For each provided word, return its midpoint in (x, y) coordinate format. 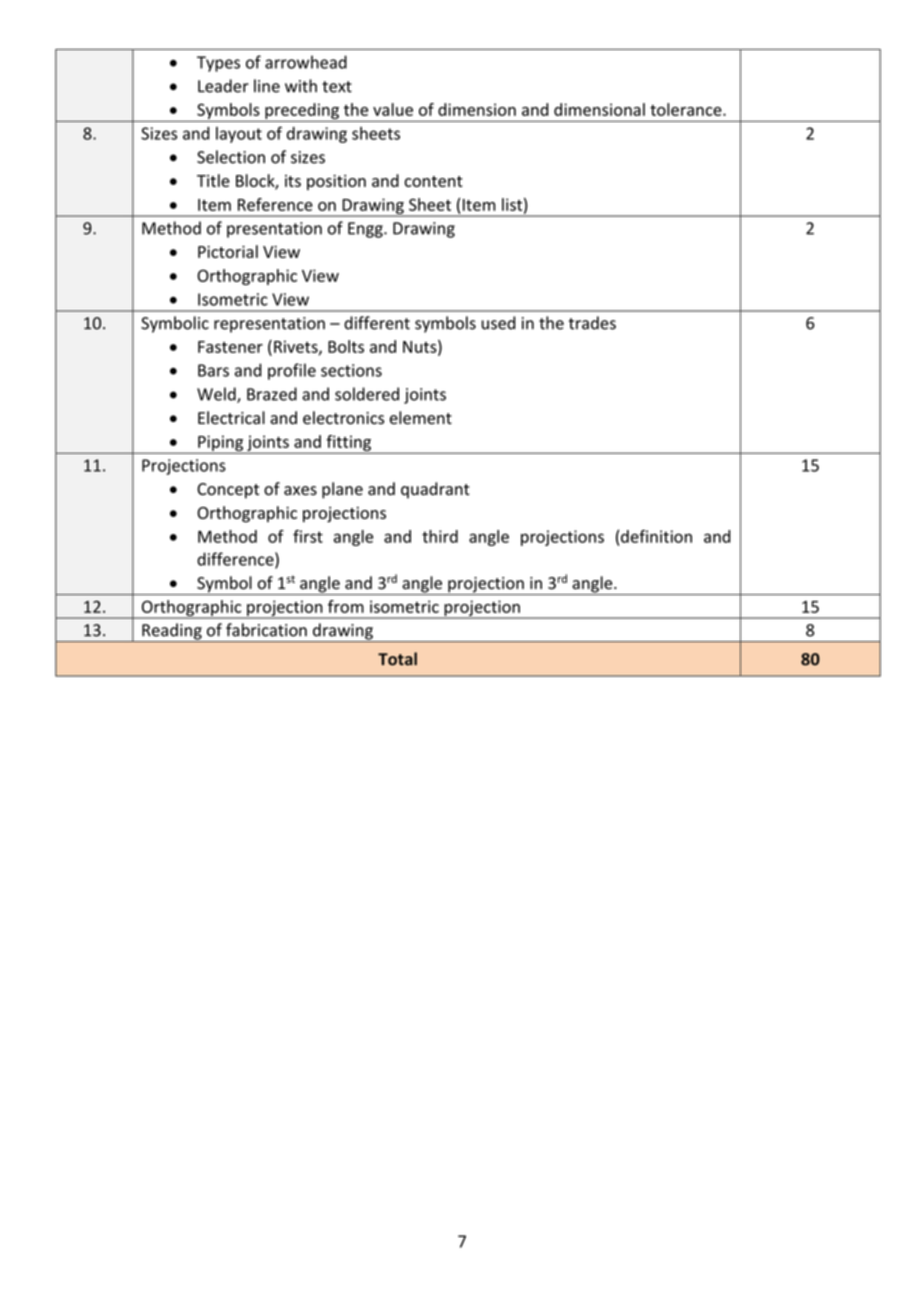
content (433, 181)
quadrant (435, 490)
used (498, 323)
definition (656, 536)
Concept (228, 491)
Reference (275, 204)
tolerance (687, 109)
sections (351, 370)
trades (592, 323)
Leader (223, 86)
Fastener (230, 347)
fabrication (266, 630)
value (393, 109)
